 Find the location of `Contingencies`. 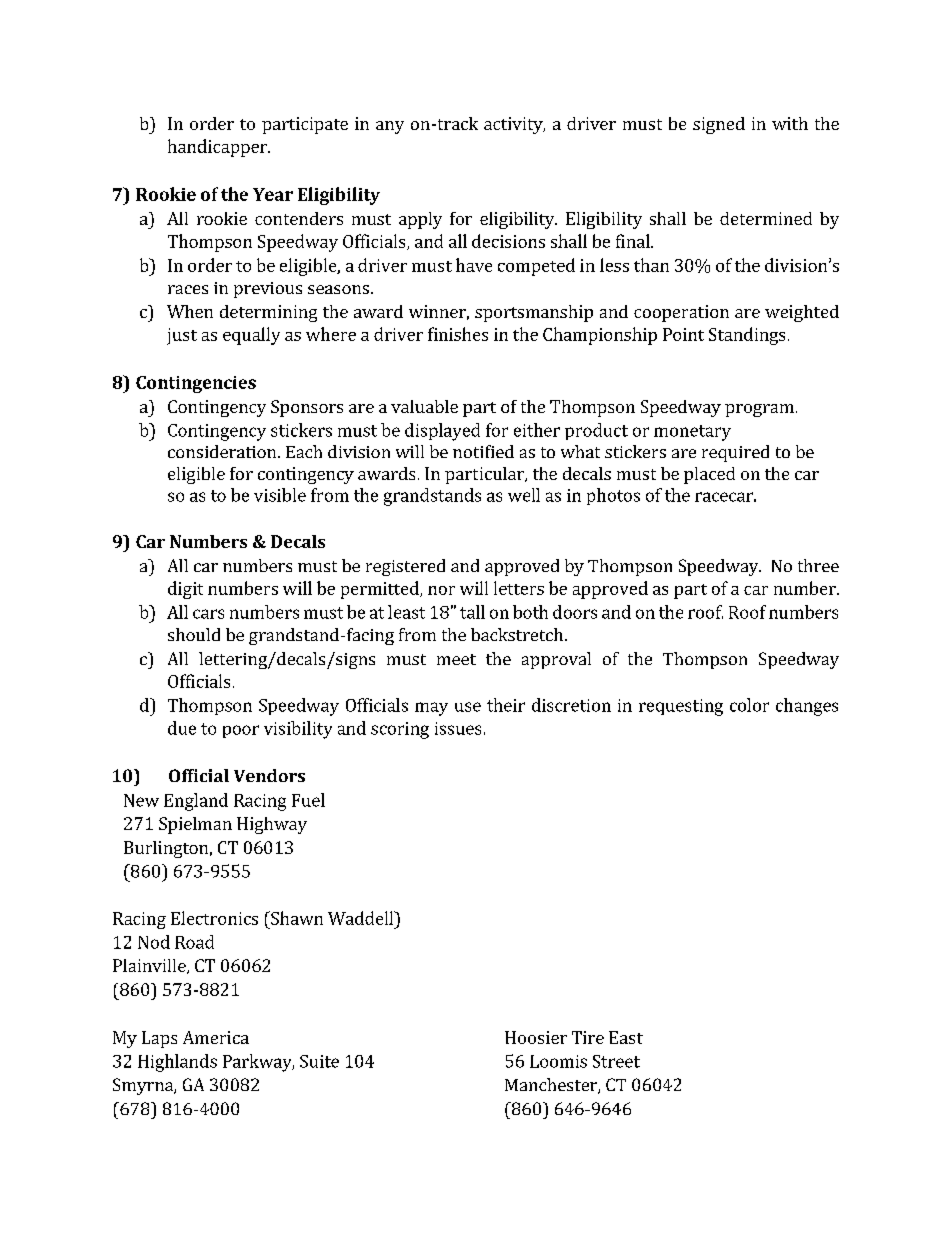

Contingencies is located at coordinates (196, 384).
